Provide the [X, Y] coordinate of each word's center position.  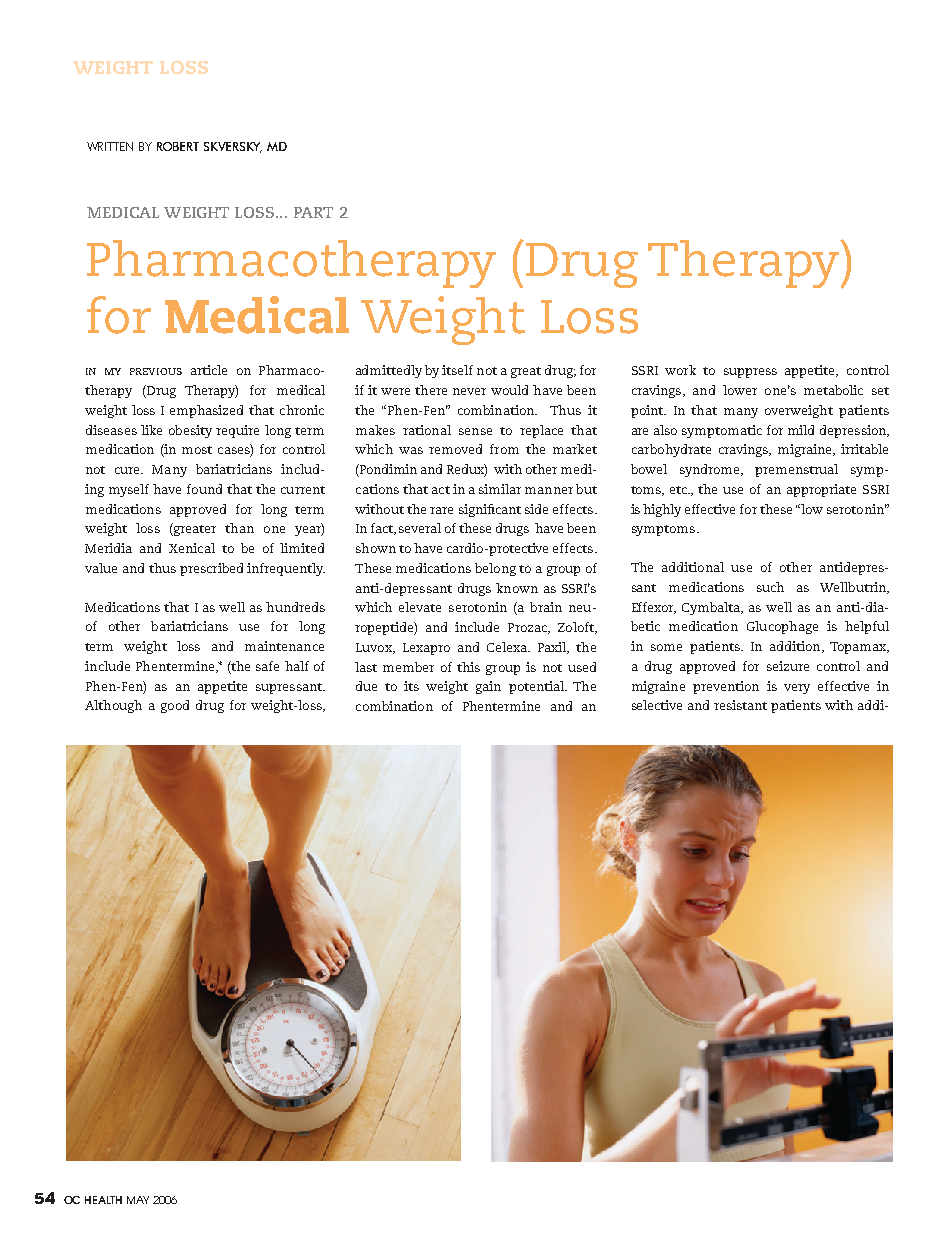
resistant [740, 705]
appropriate [821, 490]
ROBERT [178, 146]
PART [313, 212]
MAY [138, 1200]
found [204, 489]
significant [490, 510]
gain [488, 687]
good [175, 706]
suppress [750, 373]
